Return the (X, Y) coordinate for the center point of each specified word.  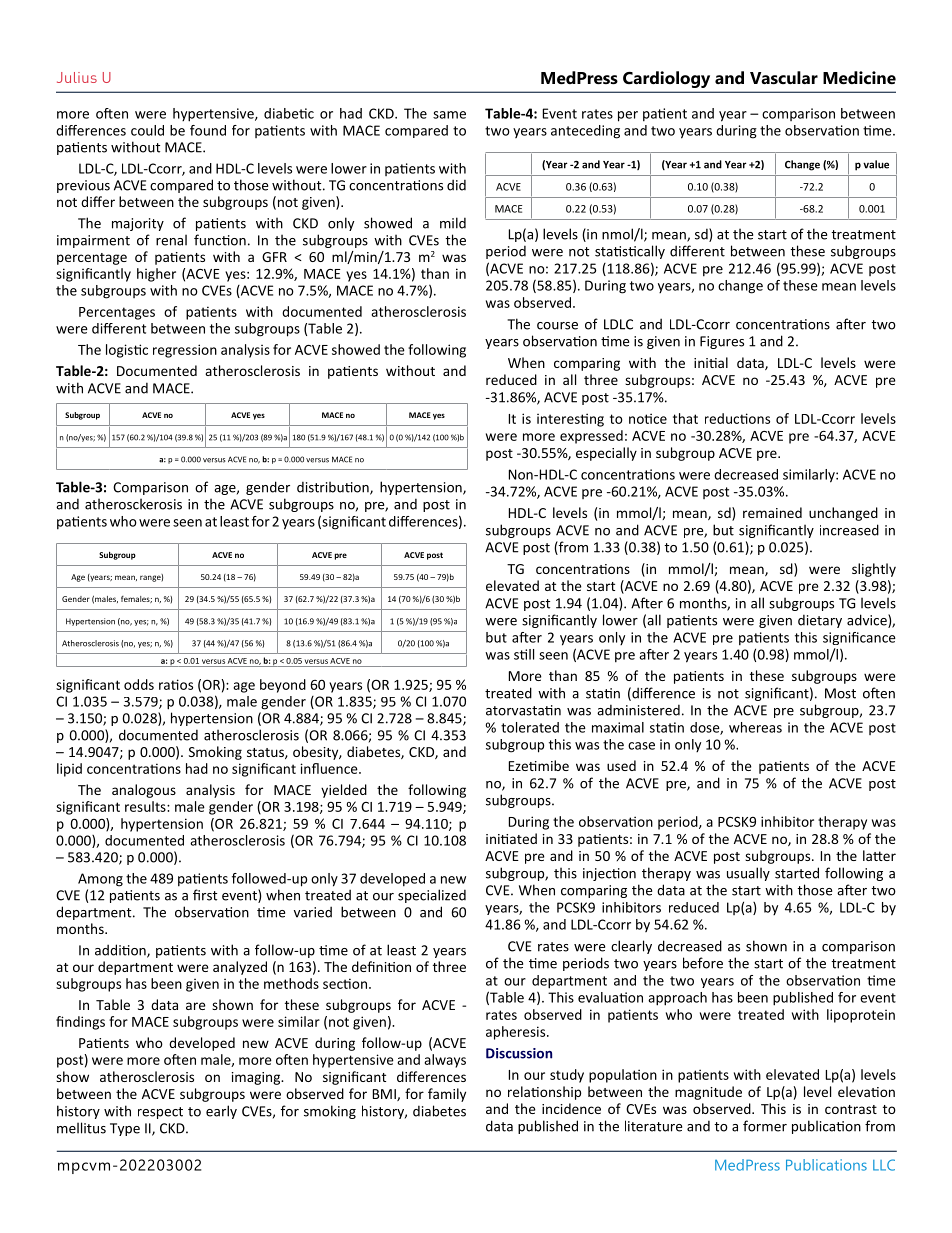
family (447, 1095)
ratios (176, 684)
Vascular (784, 77)
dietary (820, 621)
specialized (432, 896)
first (205, 895)
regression (185, 351)
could (147, 130)
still (524, 654)
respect (160, 1113)
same (449, 115)
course (557, 326)
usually (748, 874)
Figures (722, 342)
